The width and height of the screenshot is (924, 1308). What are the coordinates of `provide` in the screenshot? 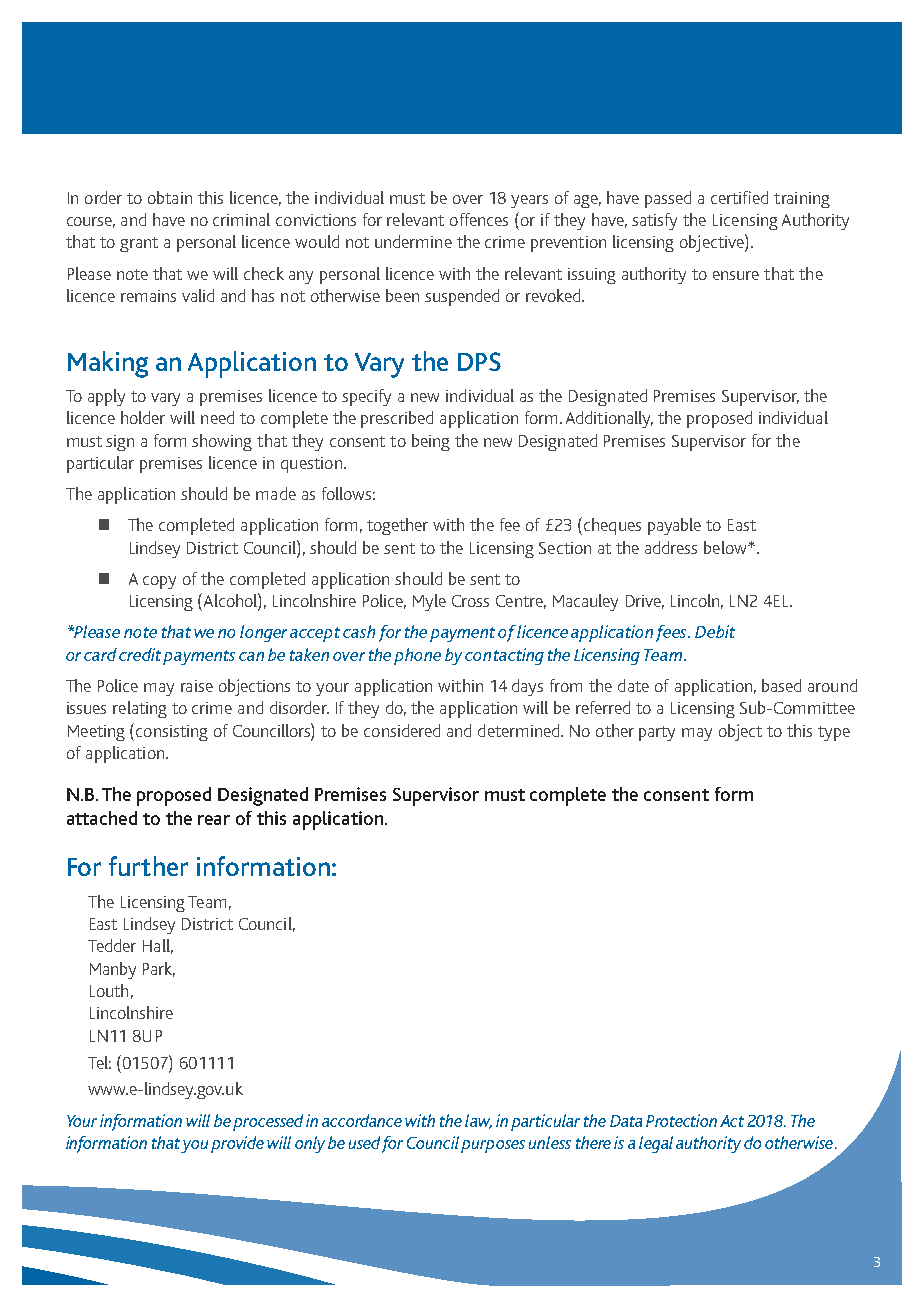 It's located at (237, 1144).
